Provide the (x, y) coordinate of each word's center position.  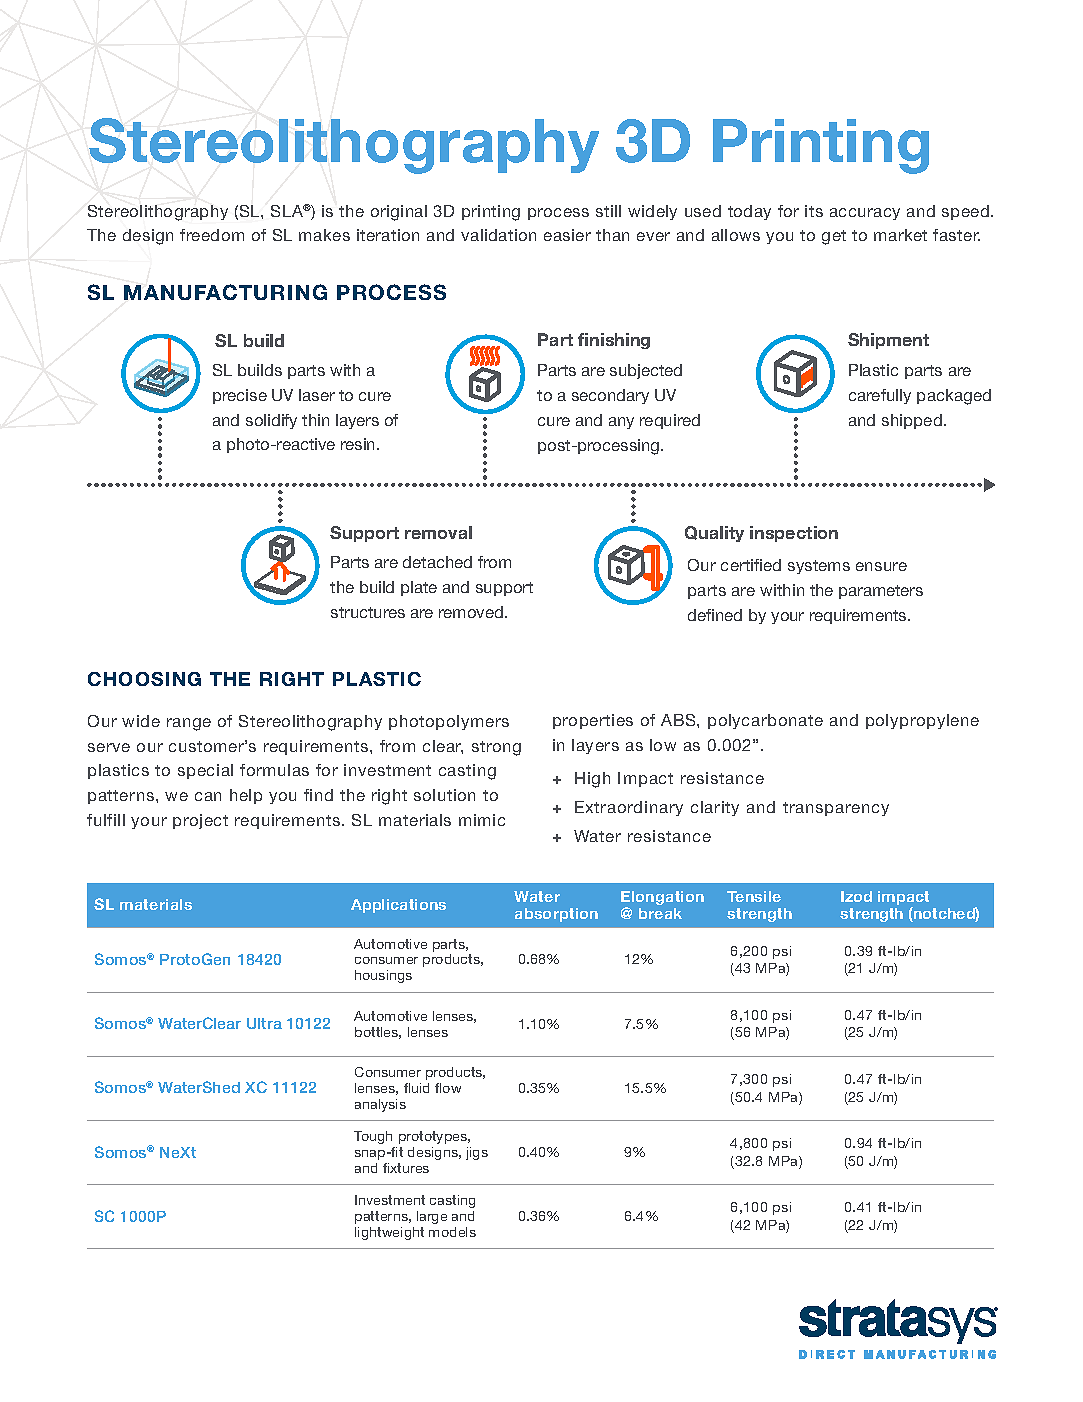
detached (437, 562)
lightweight (389, 1233)
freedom (212, 235)
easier (567, 235)
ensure (881, 566)
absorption (556, 915)
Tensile (754, 896)
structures (368, 612)
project (200, 821)
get (834, 237)
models (452, 1232)
